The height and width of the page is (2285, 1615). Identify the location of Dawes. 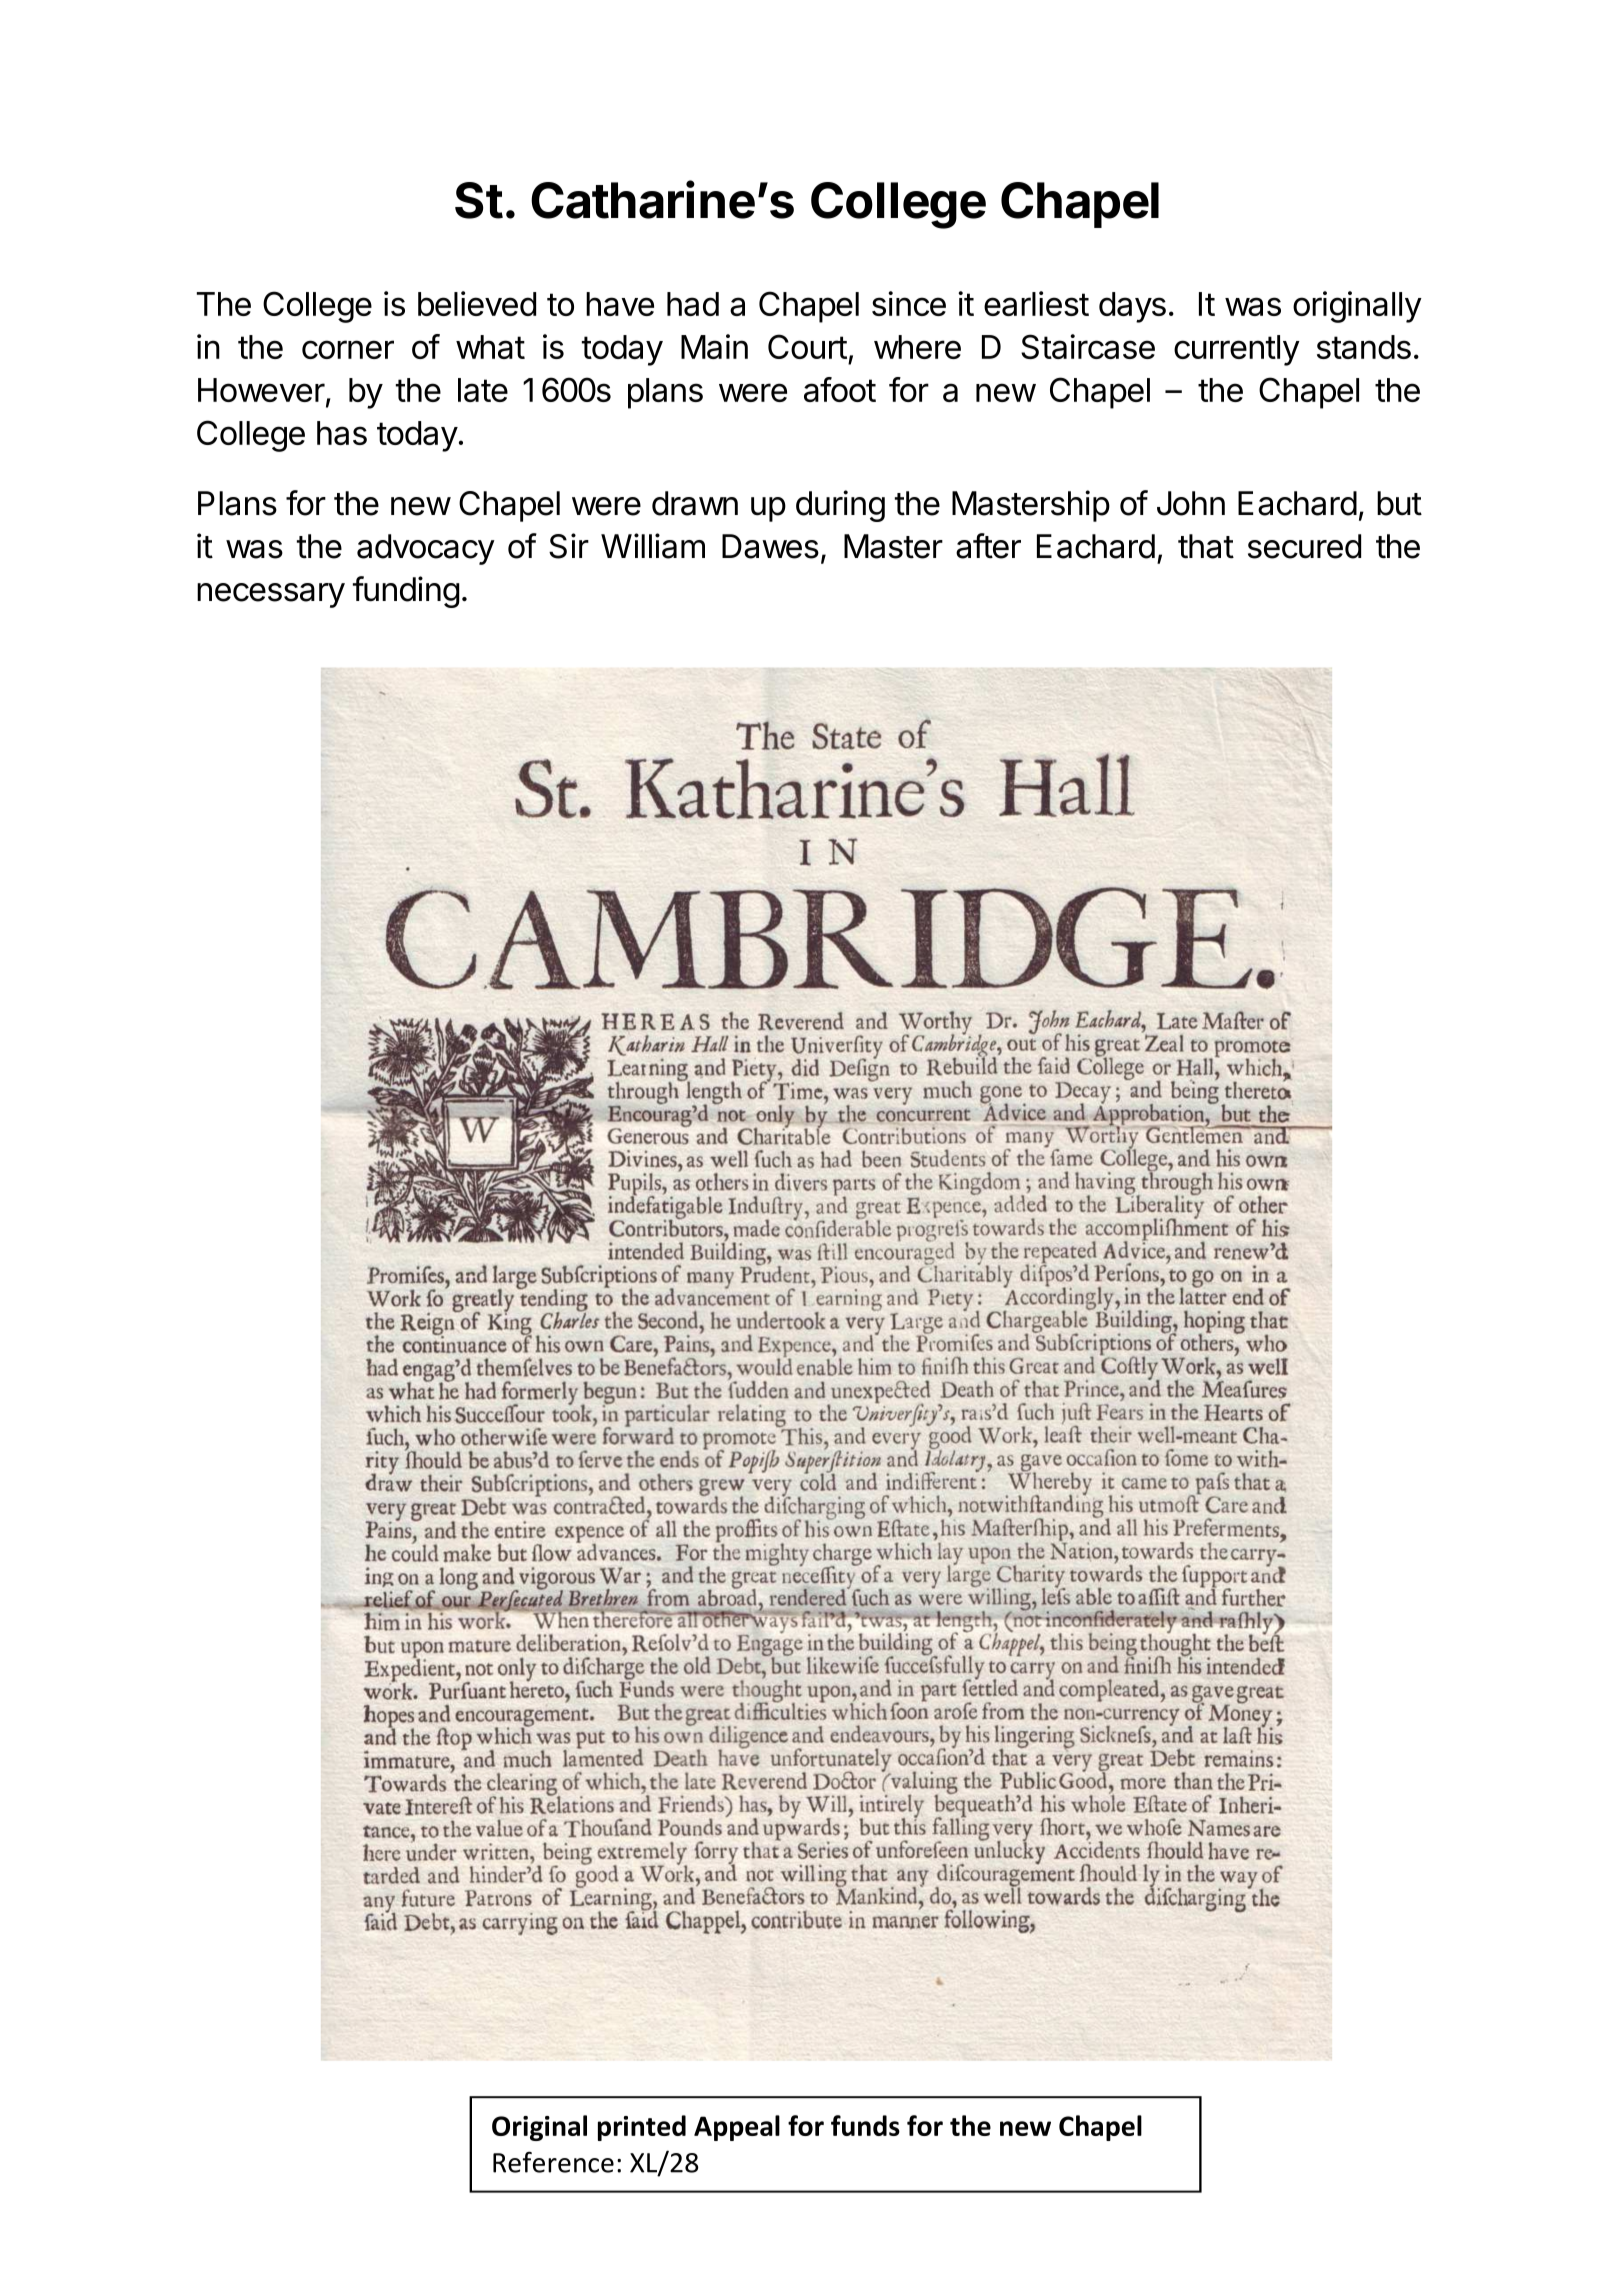
(770, 546).
